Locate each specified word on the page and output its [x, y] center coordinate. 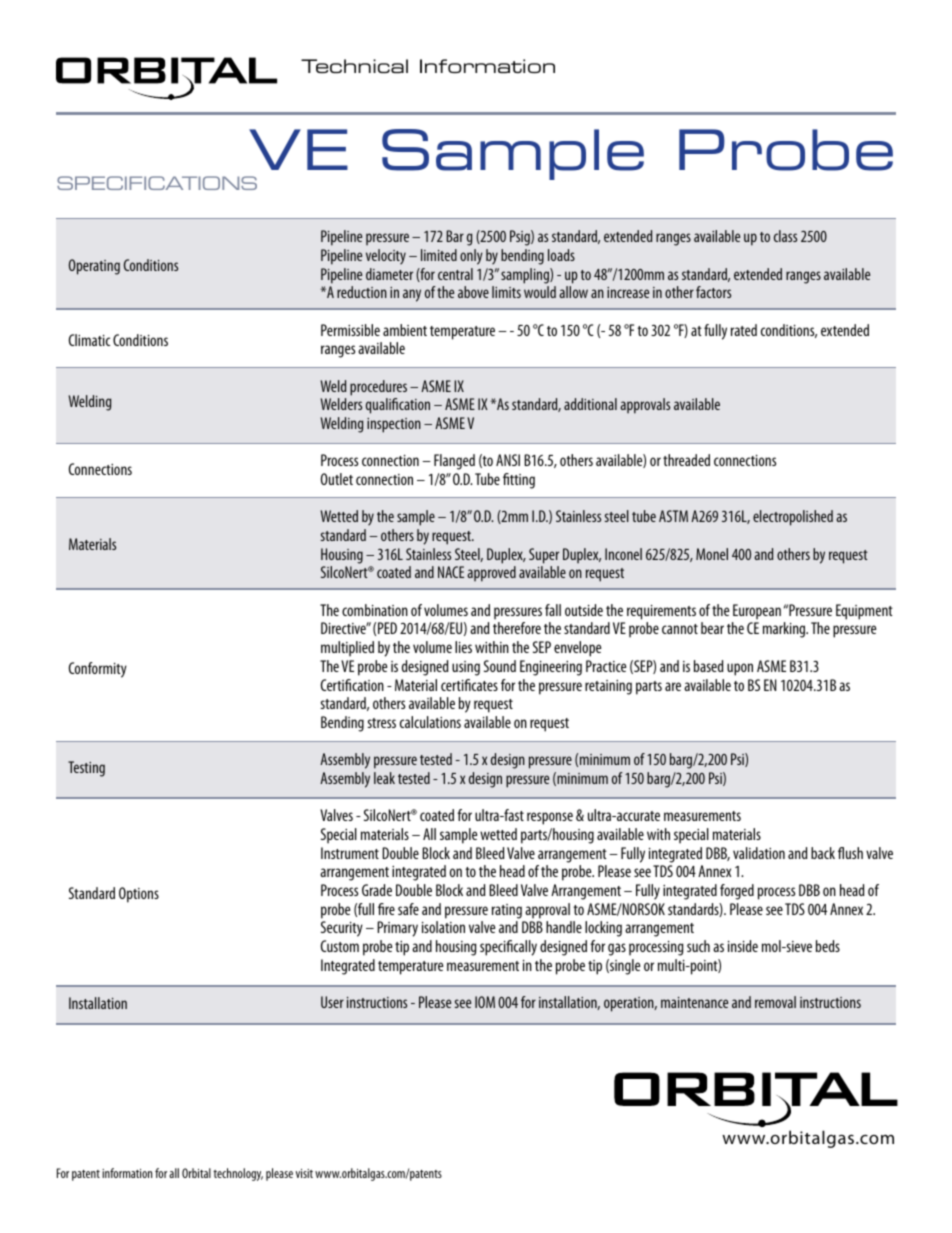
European [757, 612]
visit [304, 1173]
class [785, 236]
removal [775, 1002]
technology [238, 1174]
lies [463, 647]
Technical [354, 66]
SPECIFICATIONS [157, 183]
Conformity [98, 670]
